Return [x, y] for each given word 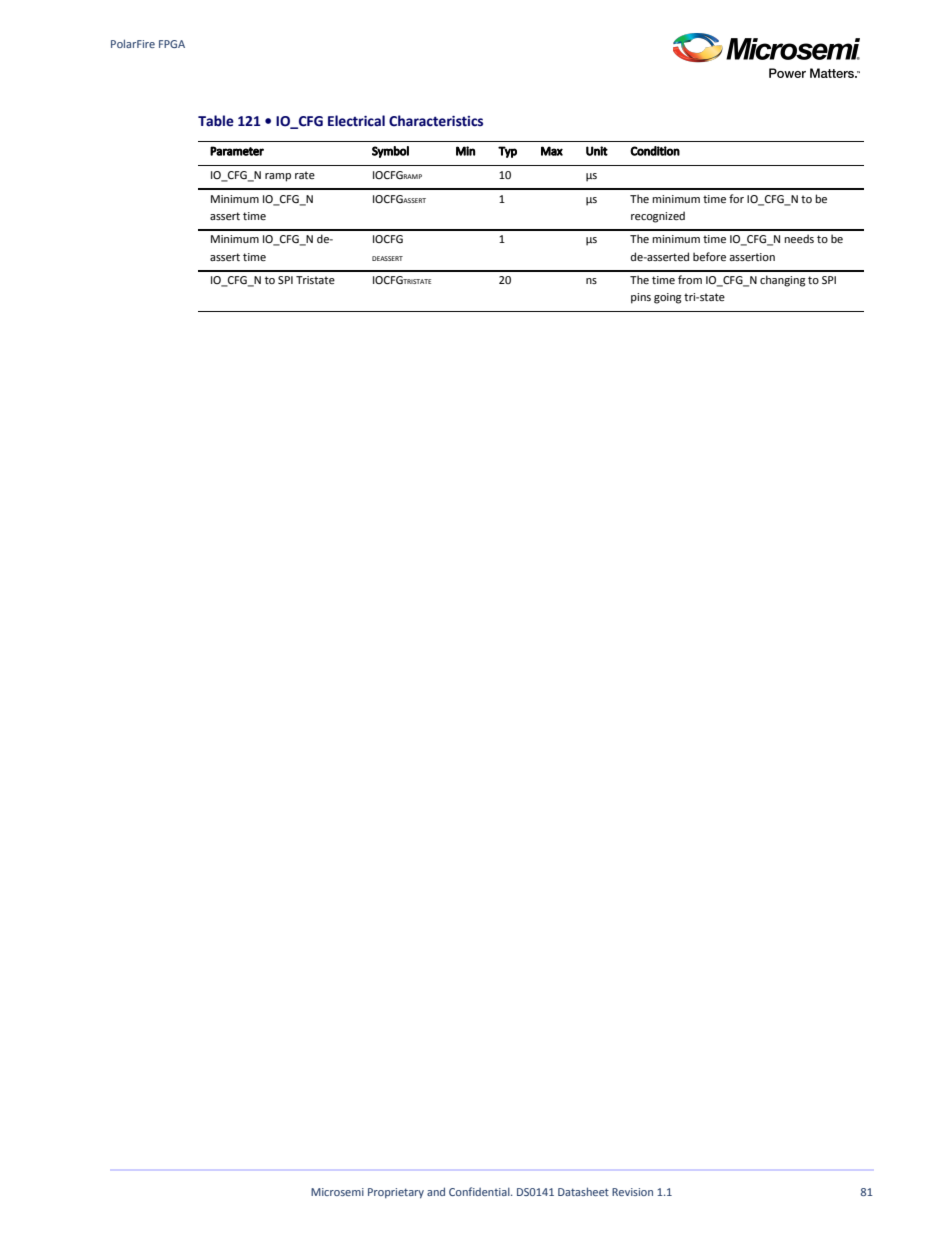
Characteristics [436, 121]
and [436, 1191]
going [668, 298]
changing [783, 281]
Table [216, 121]
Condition [655, 151]
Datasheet [583, 1191]
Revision [632, 1192]
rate [305, 175]
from [690, 279]
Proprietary [396, 1193]
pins [641, 298]
